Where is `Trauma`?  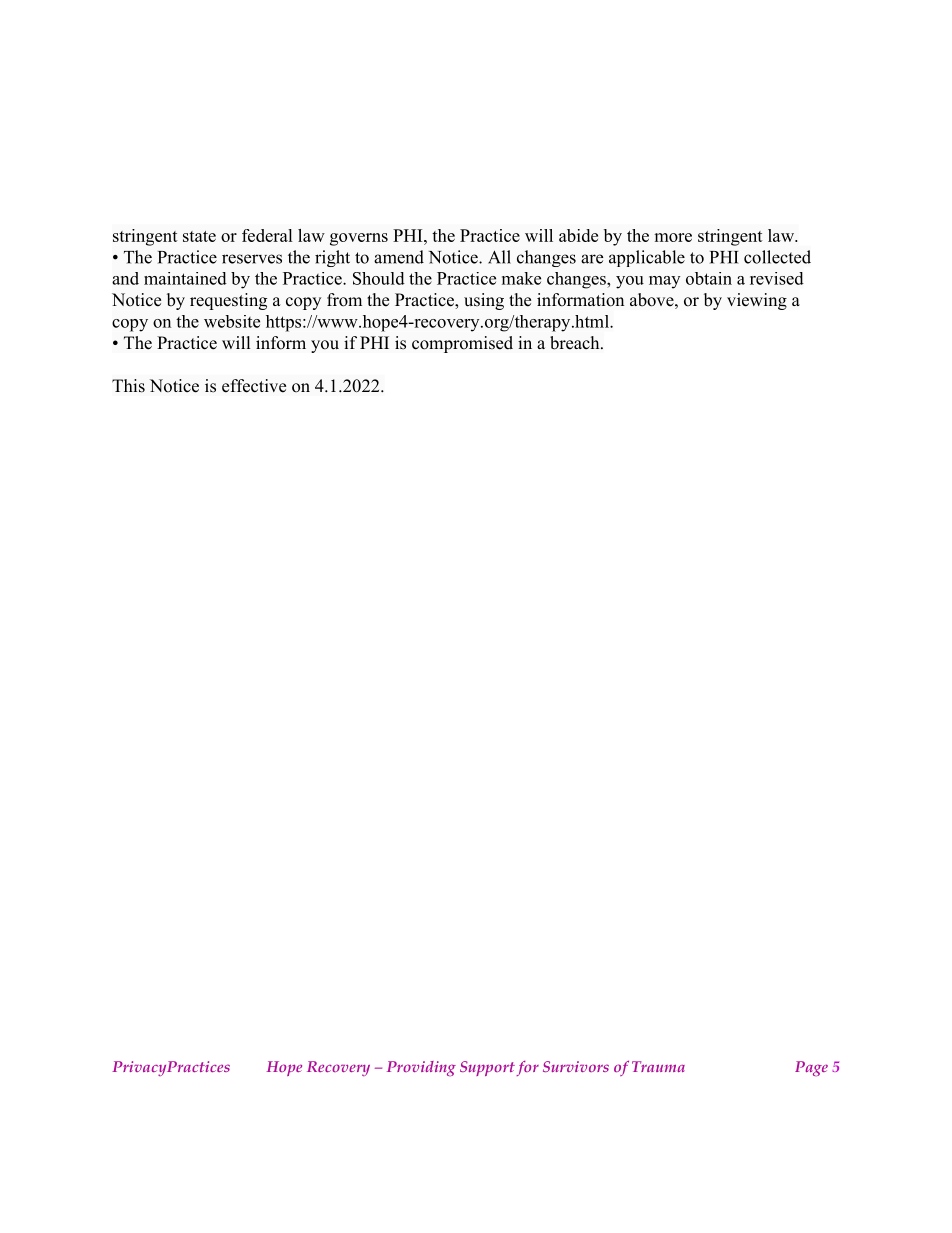
Trauma is located at coordinates (658, 1066).
